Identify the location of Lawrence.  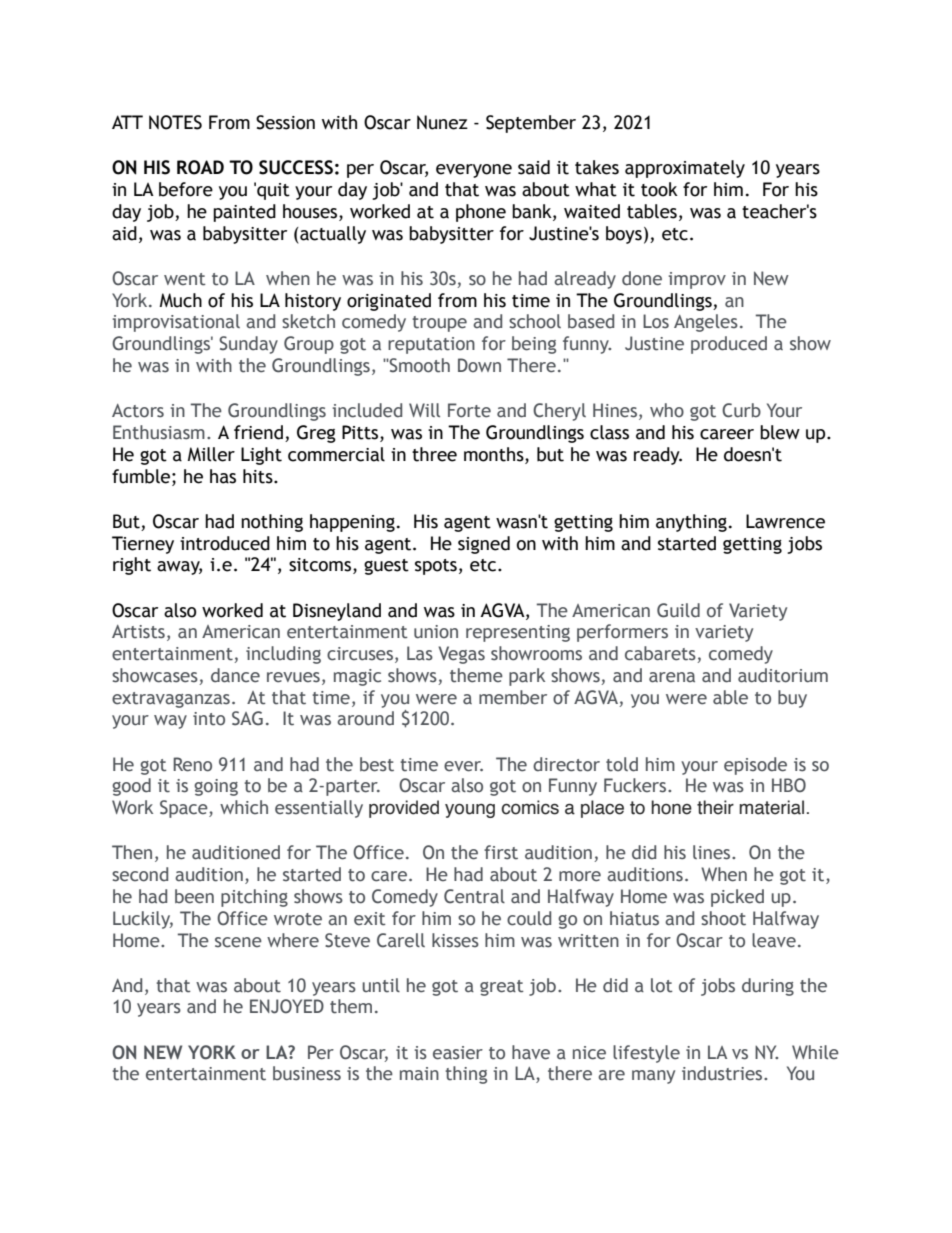
(785, 521).
